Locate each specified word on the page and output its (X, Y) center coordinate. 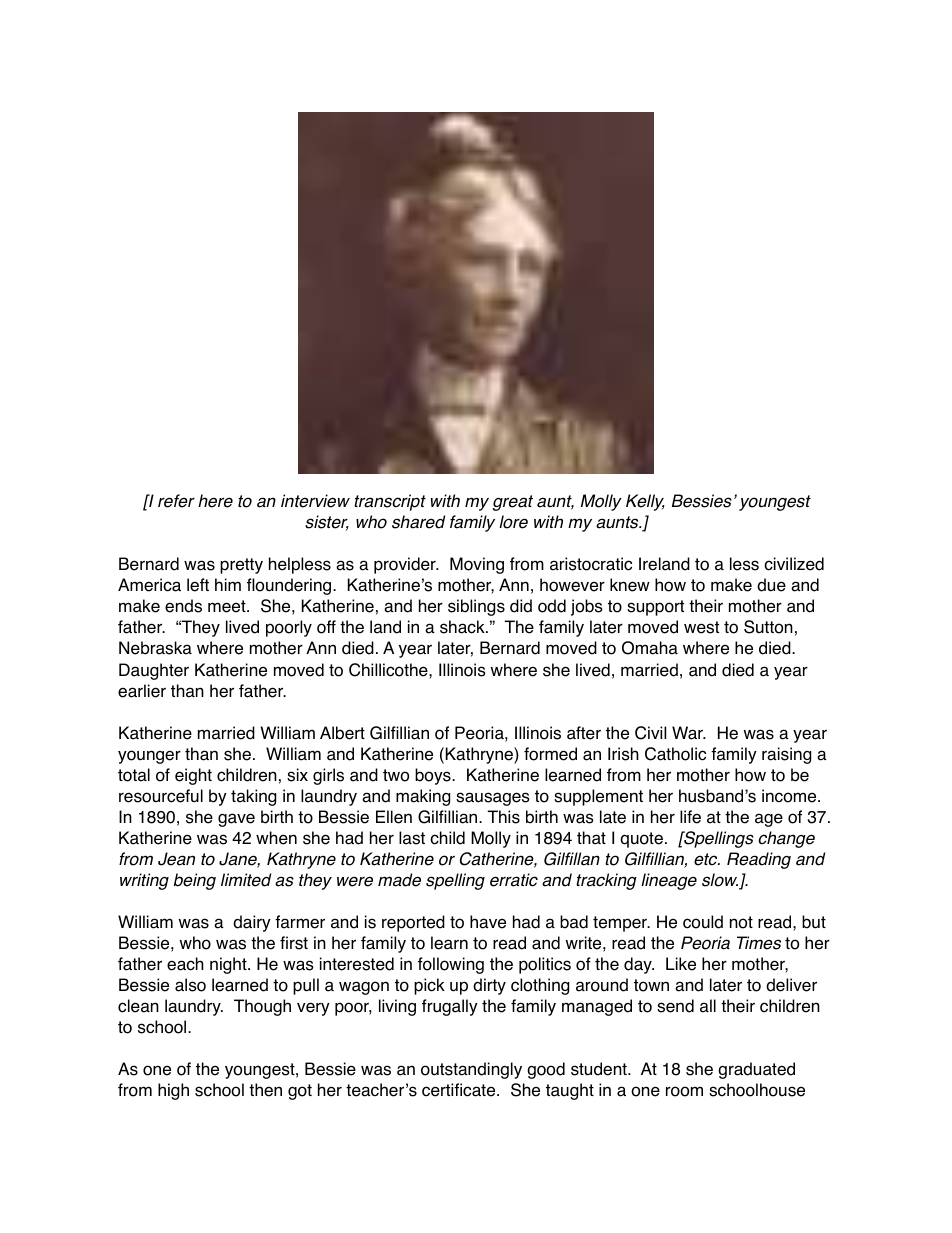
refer (176, 501)
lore (513, 522)
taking (253, 797)
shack (463, 627)
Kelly (645, 502)
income (790, 796)
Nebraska (155, 648)
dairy (252, 923)
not (741, 922)
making (423, 797)
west (701, 627)
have (488, 922)
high (173, 1091)
